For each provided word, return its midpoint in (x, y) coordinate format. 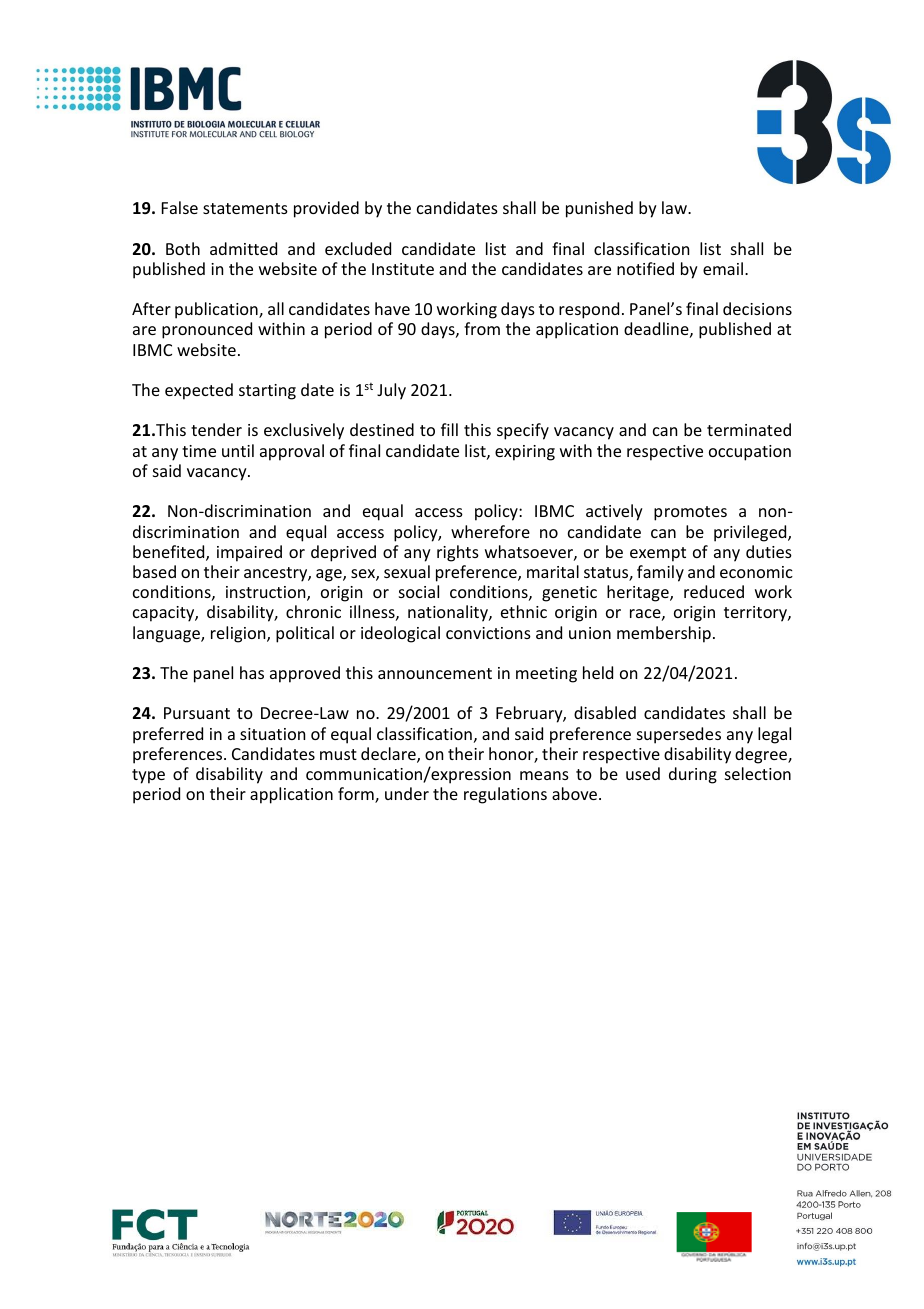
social (419, 591)
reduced (714, 591)
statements (245, 208)
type (148, 776)
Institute (403, 269)
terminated (749, 429)
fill (449, 429)
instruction (267, 593)
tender (216, 429)
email (724, 268)
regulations (505, 795)
